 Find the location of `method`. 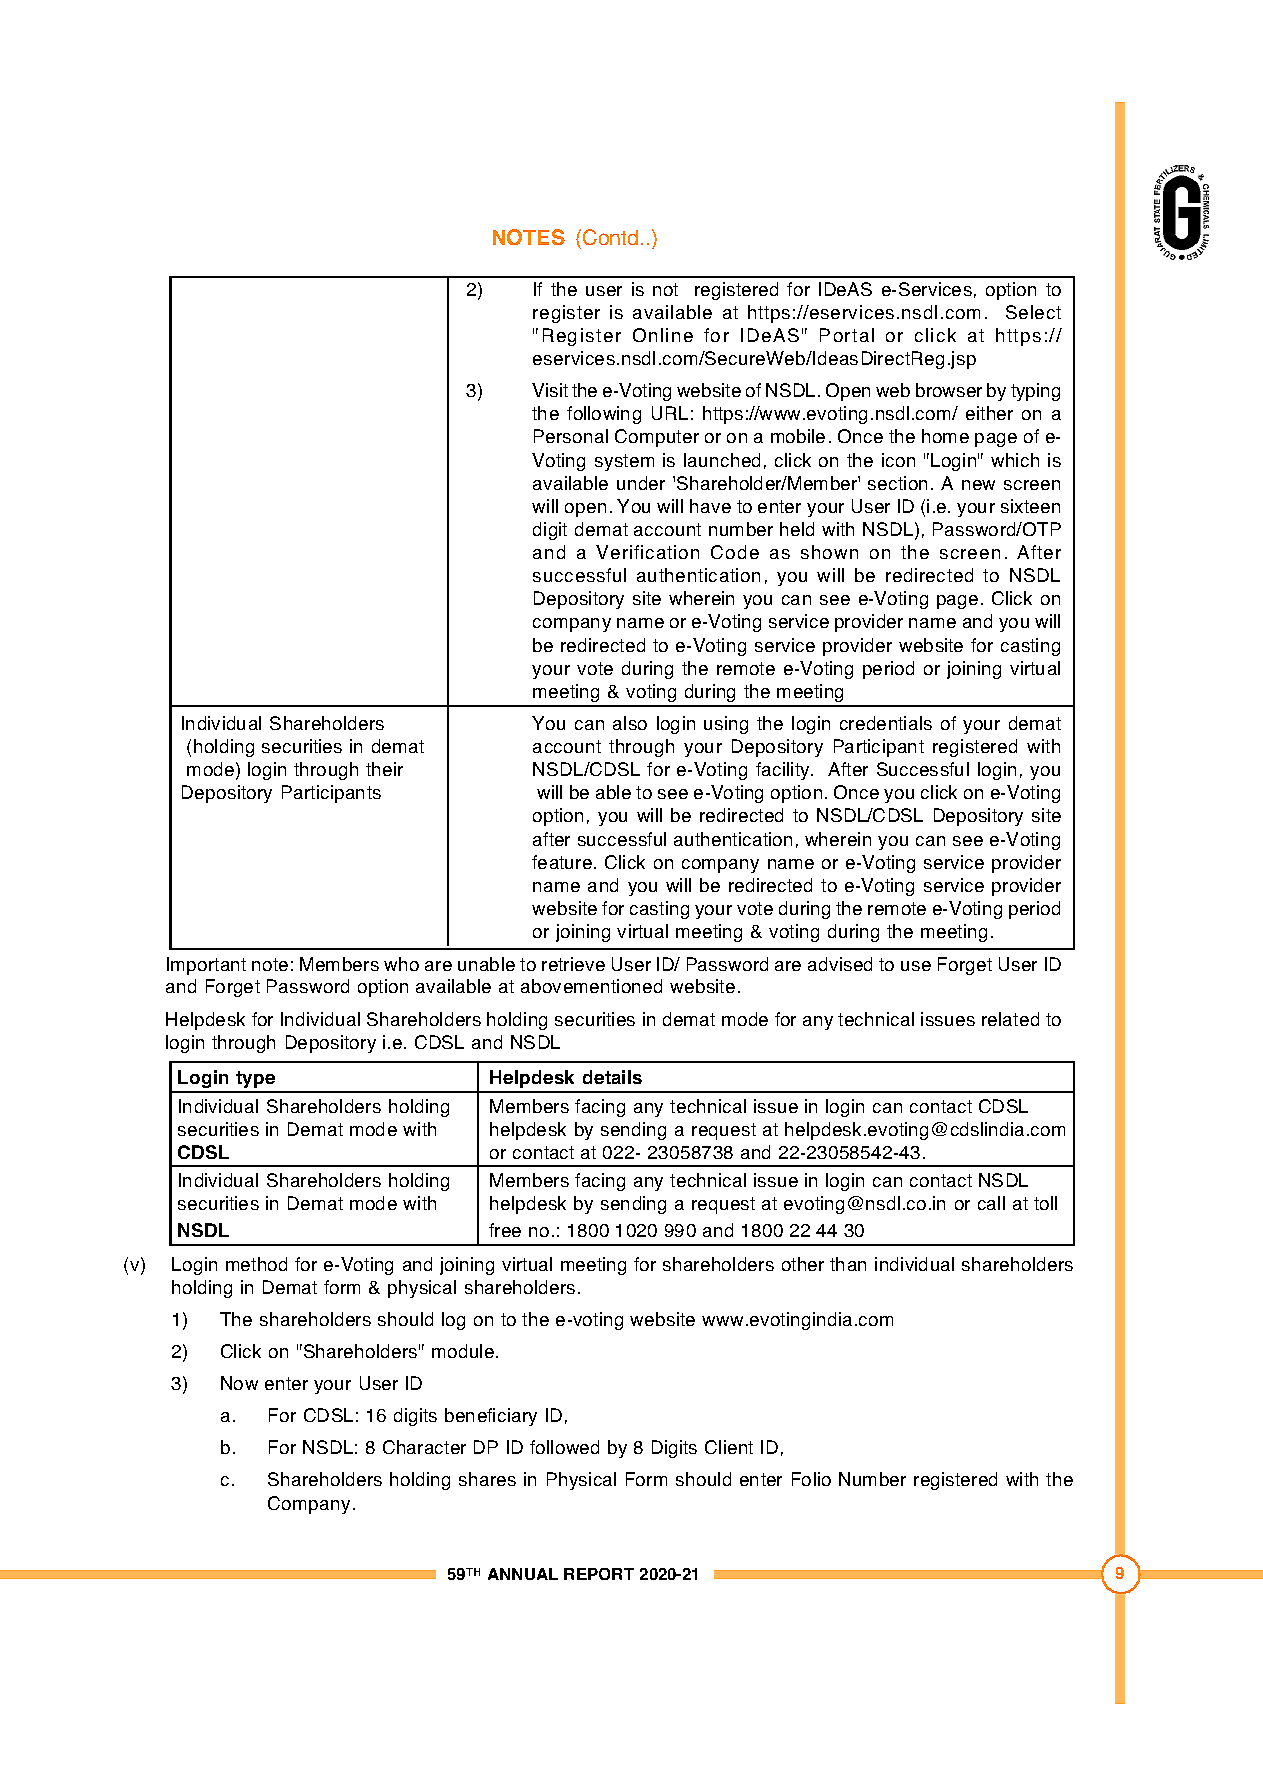

method is located at coordinates (256, 1264).
